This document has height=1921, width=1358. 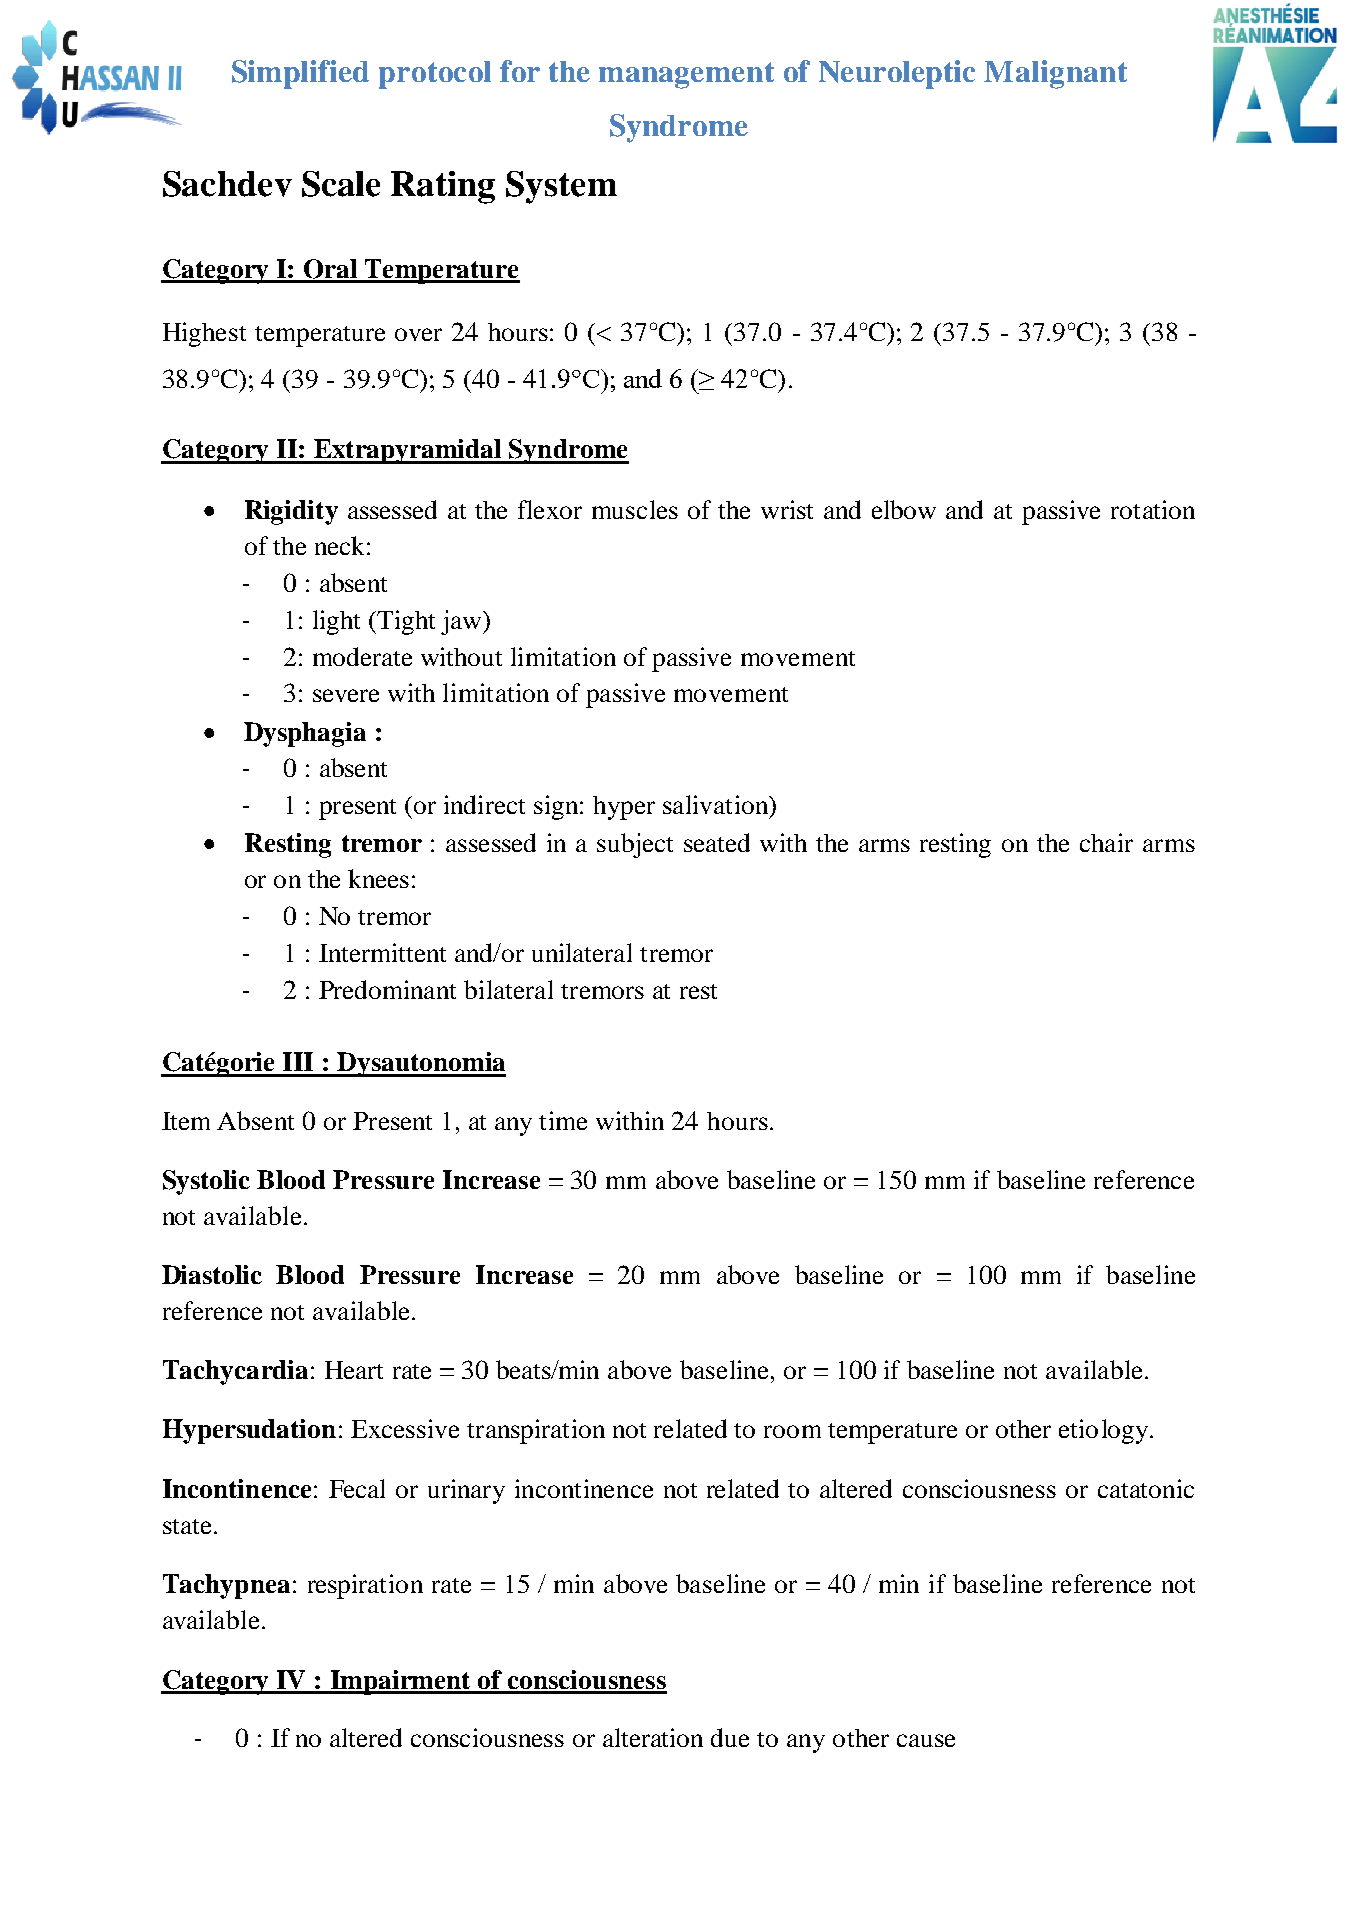 I want to click on Malignant, so click(x=1055, y=74).
